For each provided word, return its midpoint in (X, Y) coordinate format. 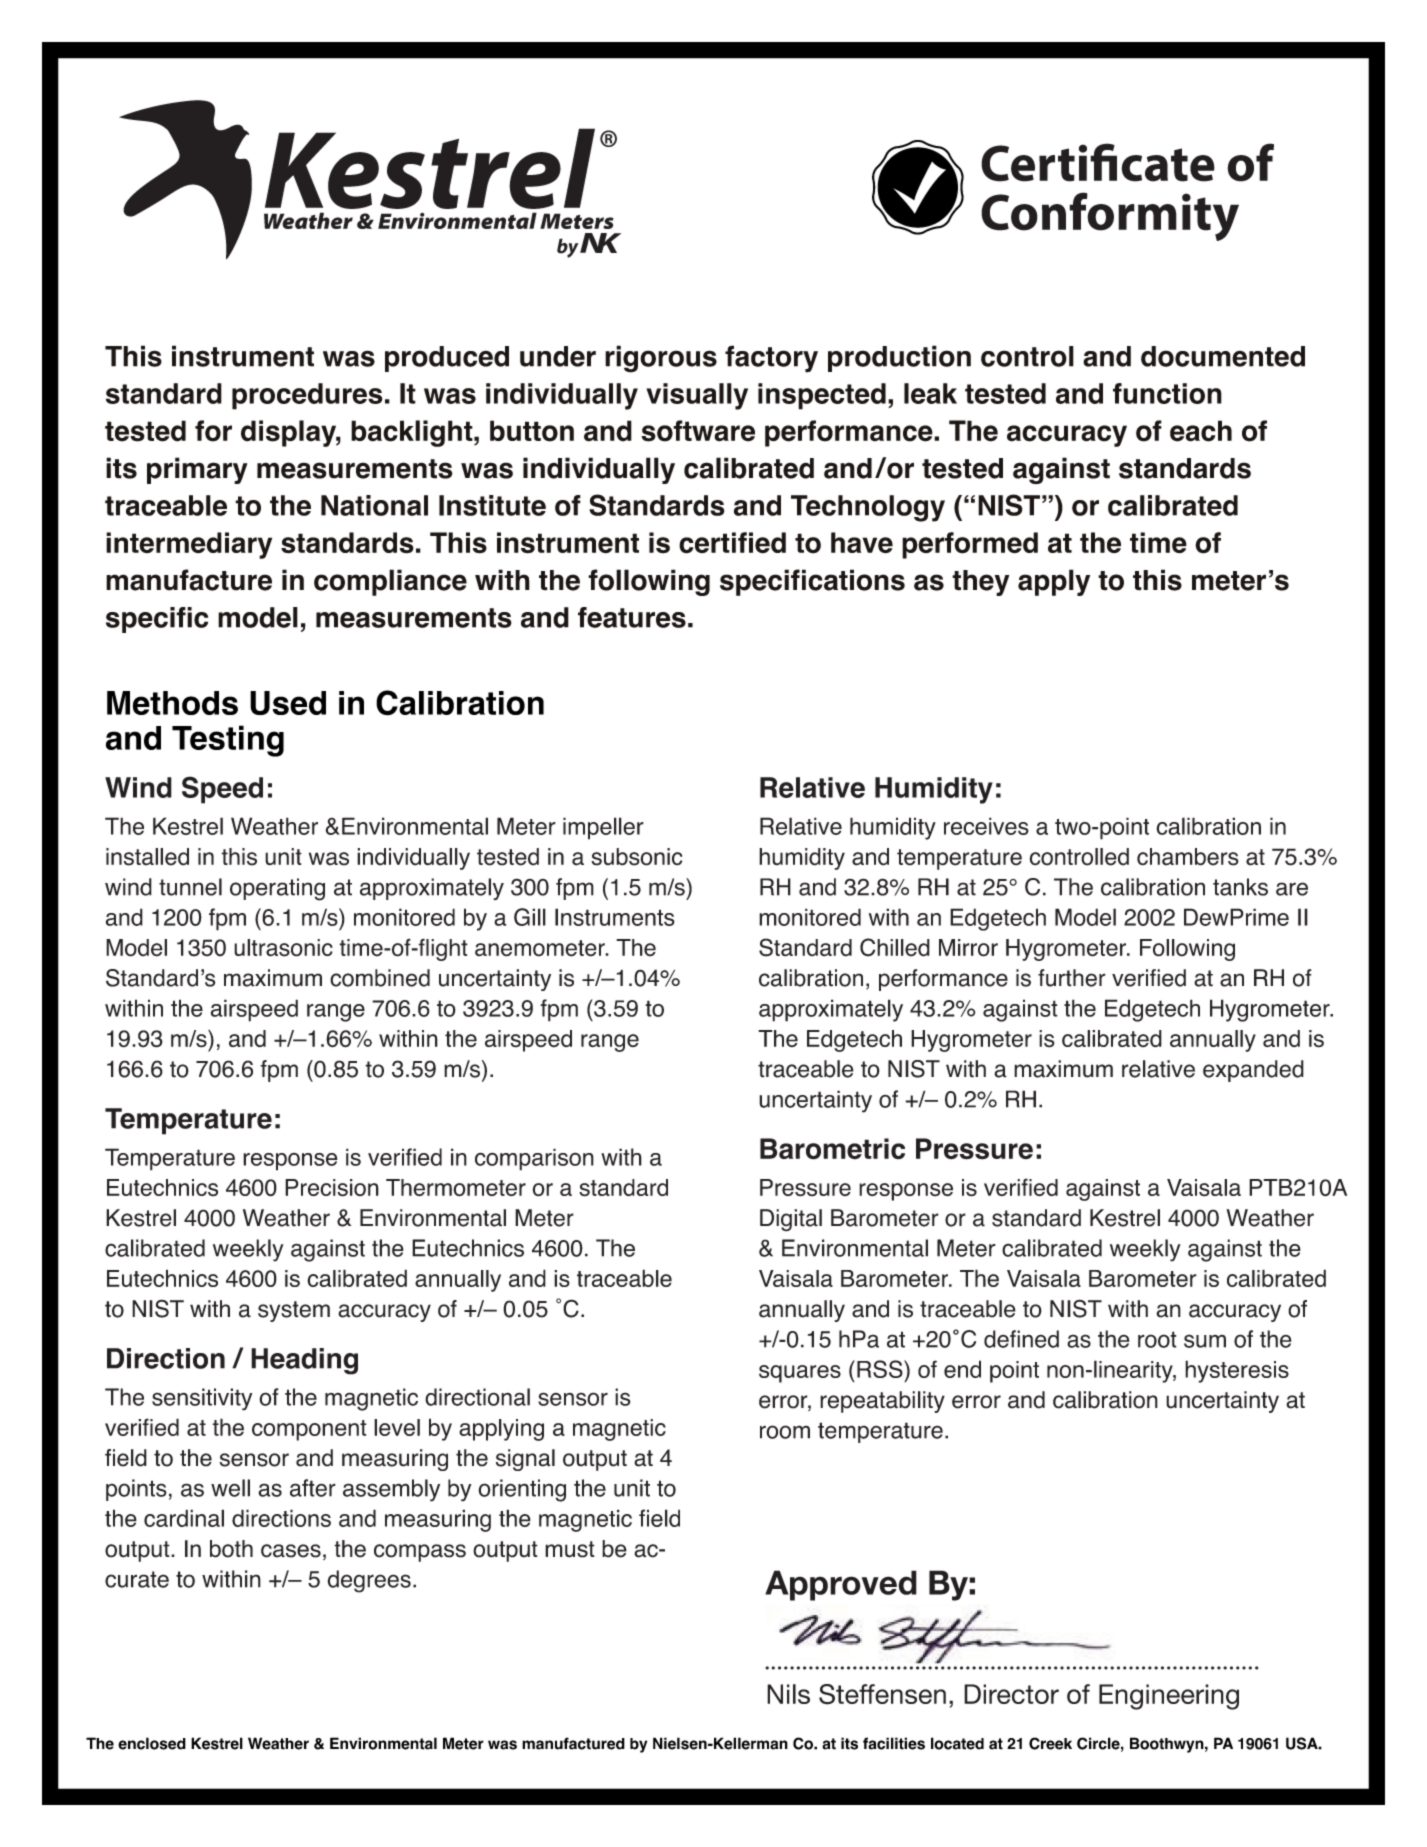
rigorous (661, 359)
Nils (788, 1694)
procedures (307, 396)
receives (986, 826)
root (1157, 1339)
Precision (332, 1188)
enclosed (152, 1743)
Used (288, 703)
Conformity (1110, 216)
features (632, 617)
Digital (791, 1220)
